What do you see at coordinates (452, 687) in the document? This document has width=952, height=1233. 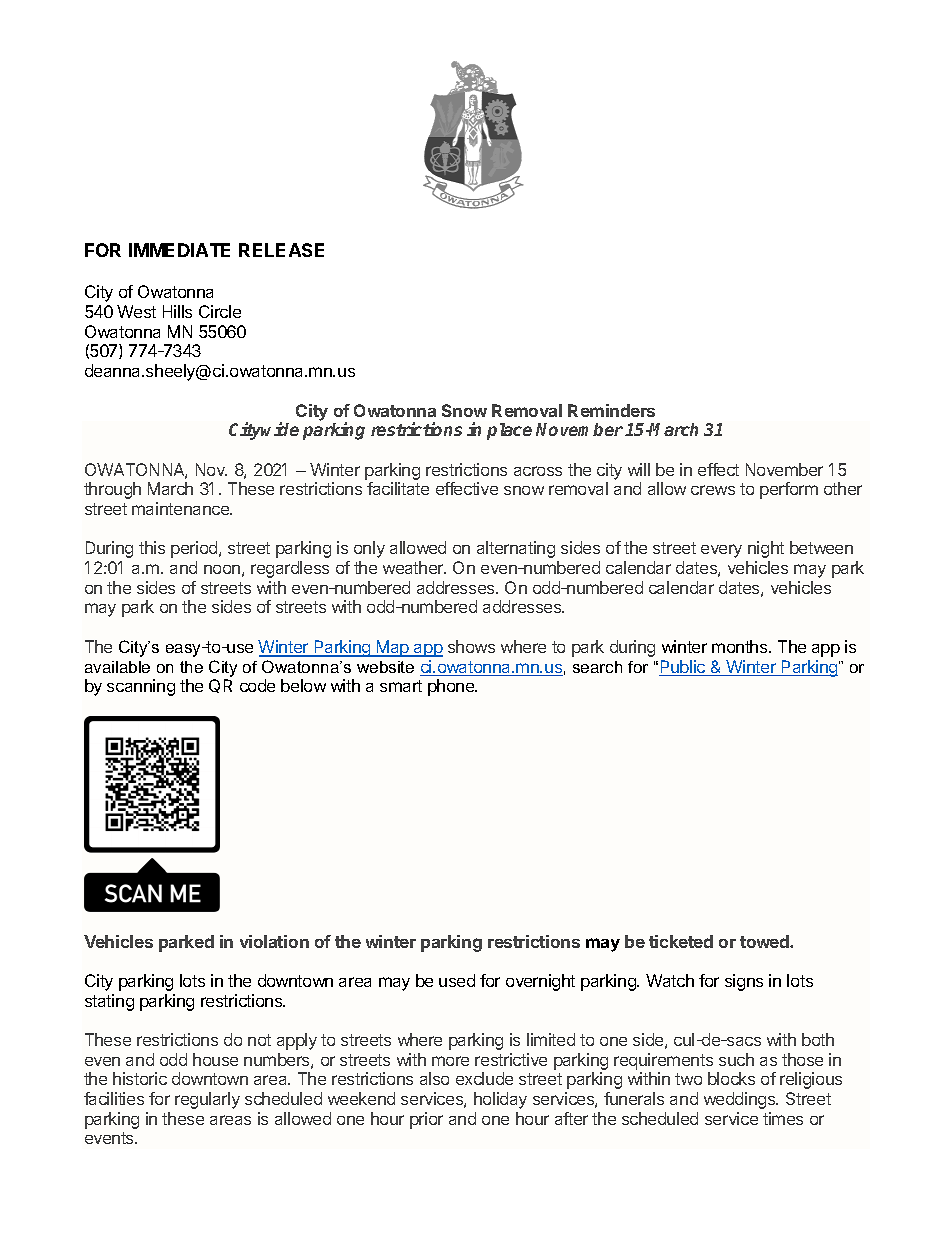 I see `phone` at bounding box center [452, 687].
